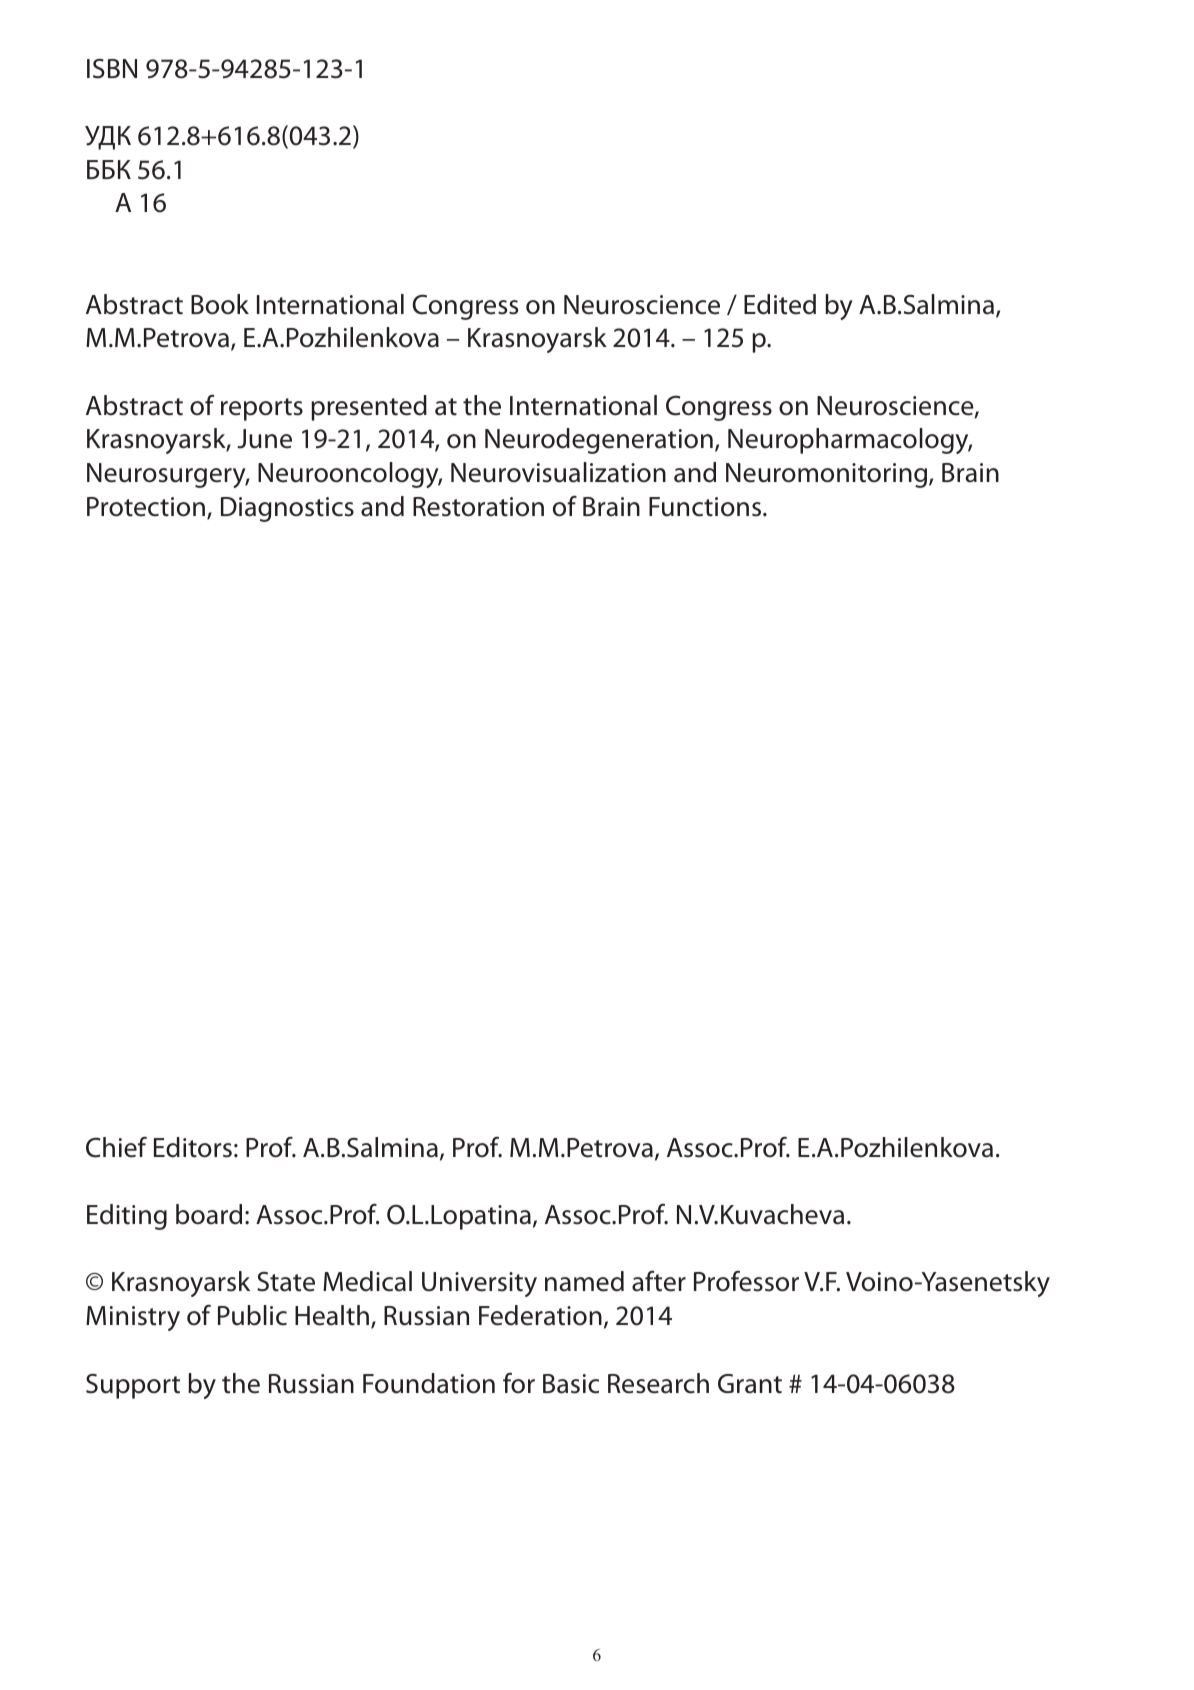  What do you see at coordinates (369, 408) in the document?
I see `presented` at bounding box center [369, 408].
